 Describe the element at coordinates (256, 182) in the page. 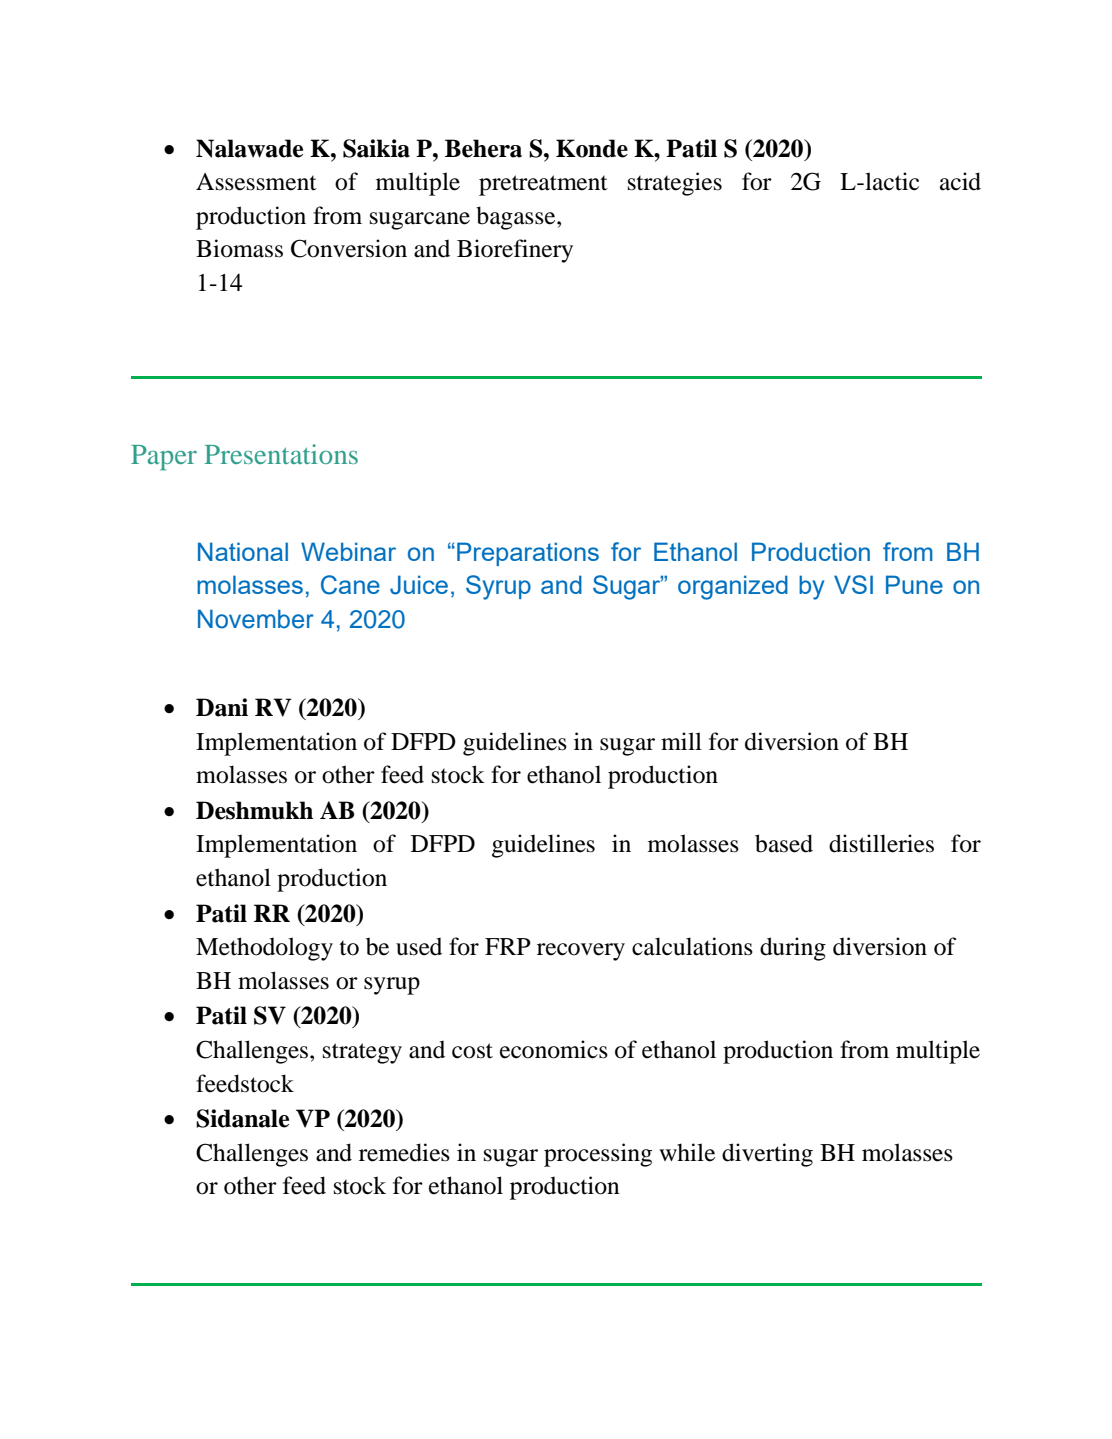

I see `Assessment` at that location.
